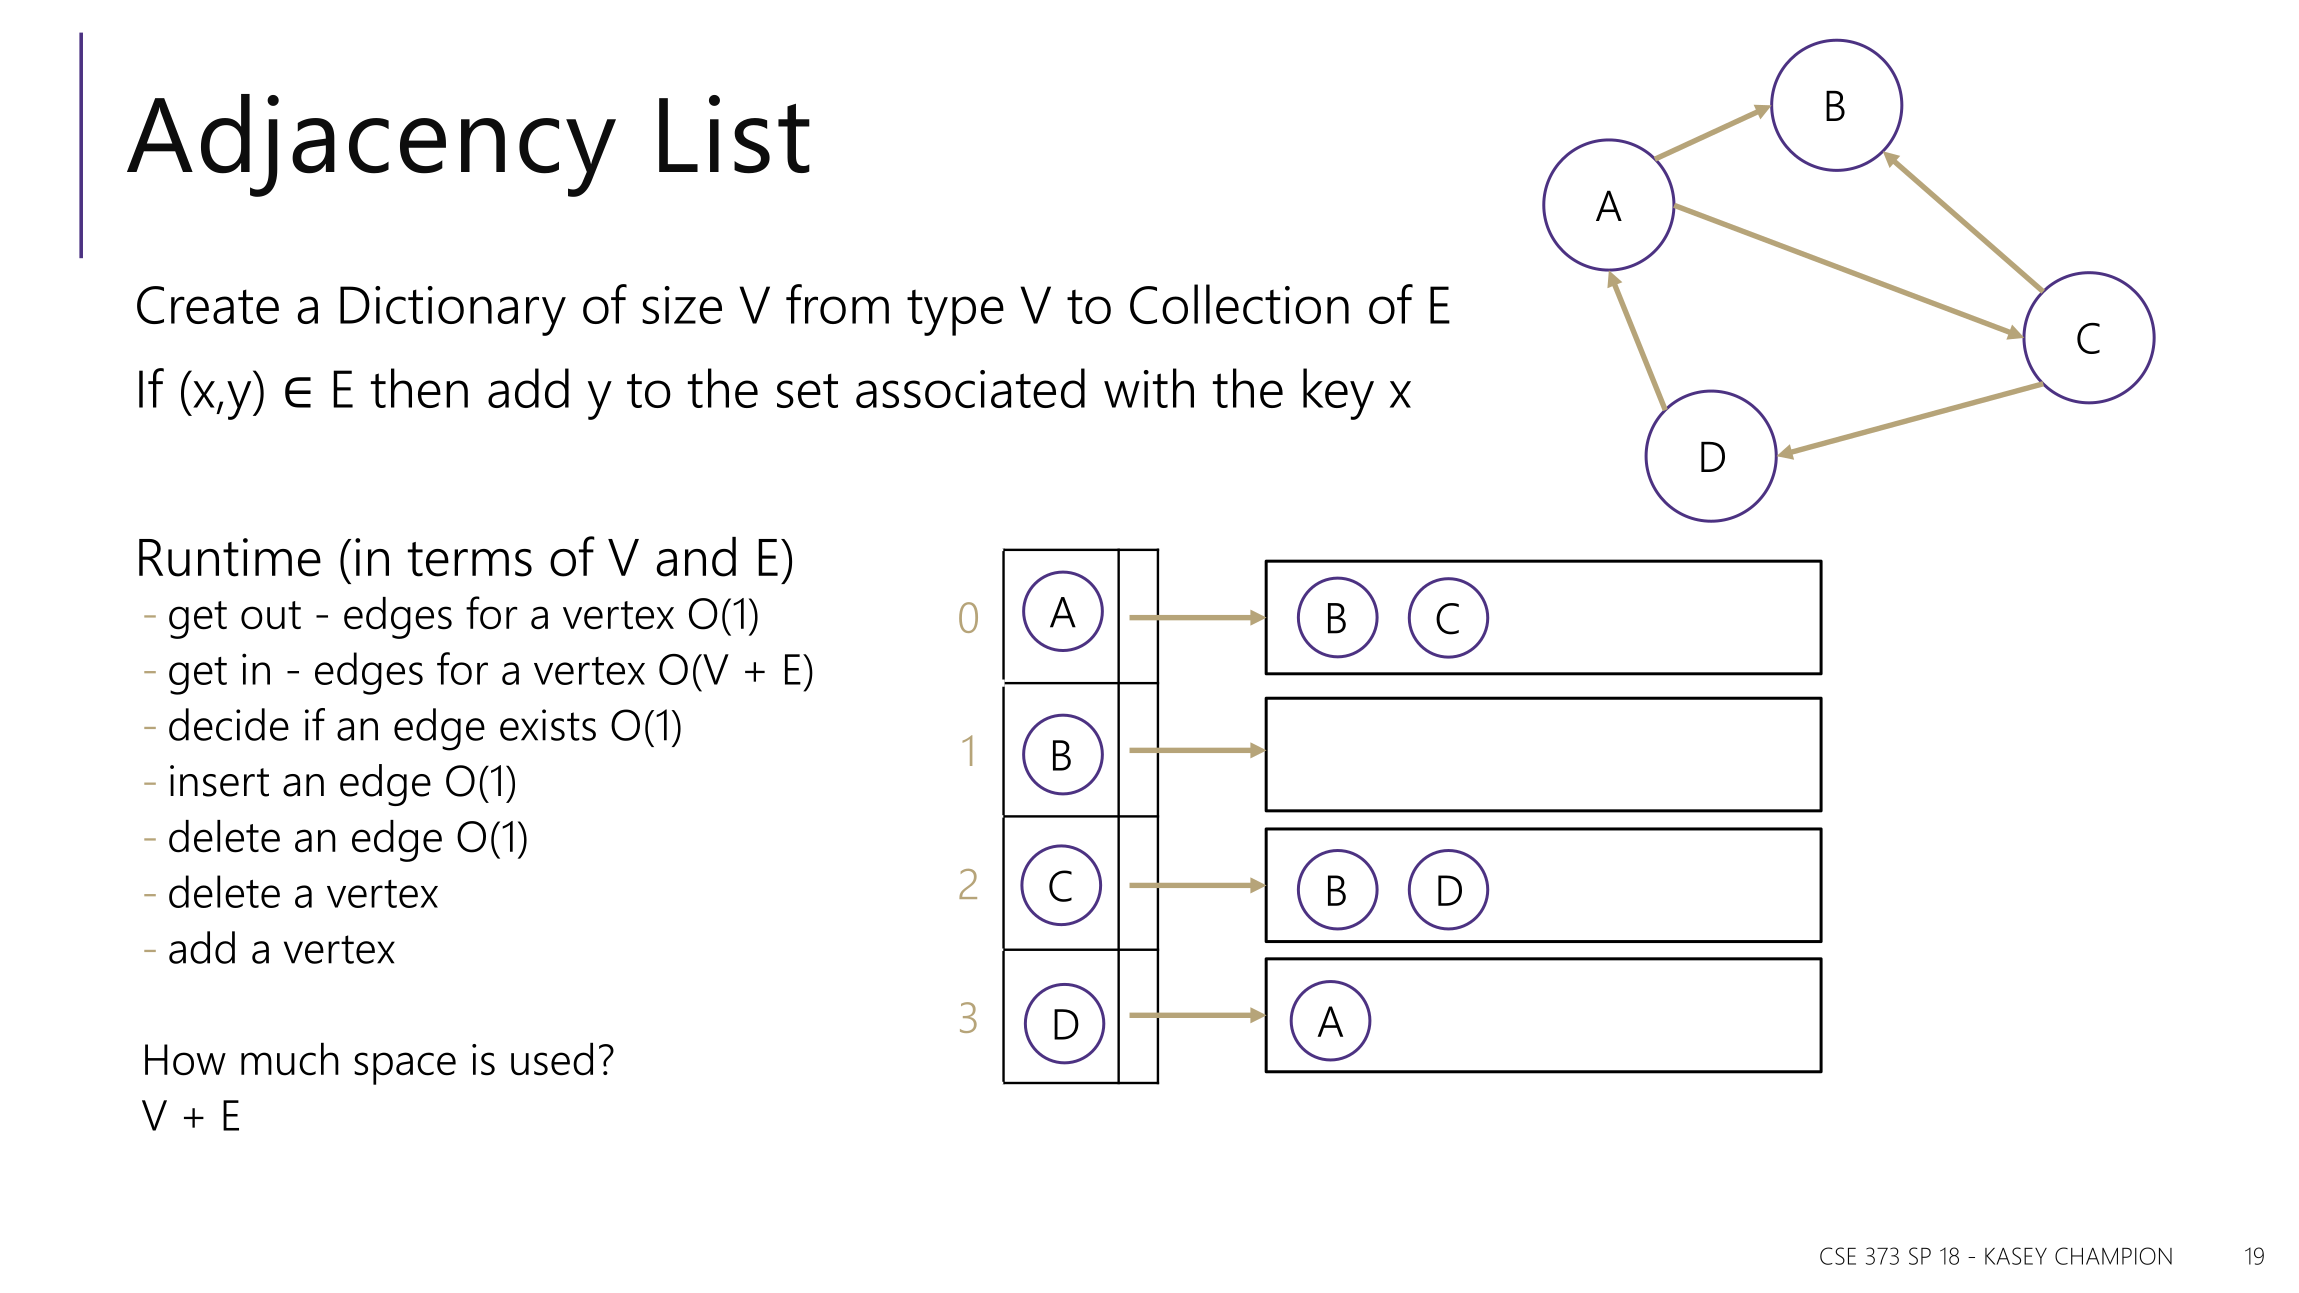 Image resolution: width=2299 pixels, height=1293 pixels. Describe the element at coordinates (1338, 394) in the screenshot. I see `key` at that location.
